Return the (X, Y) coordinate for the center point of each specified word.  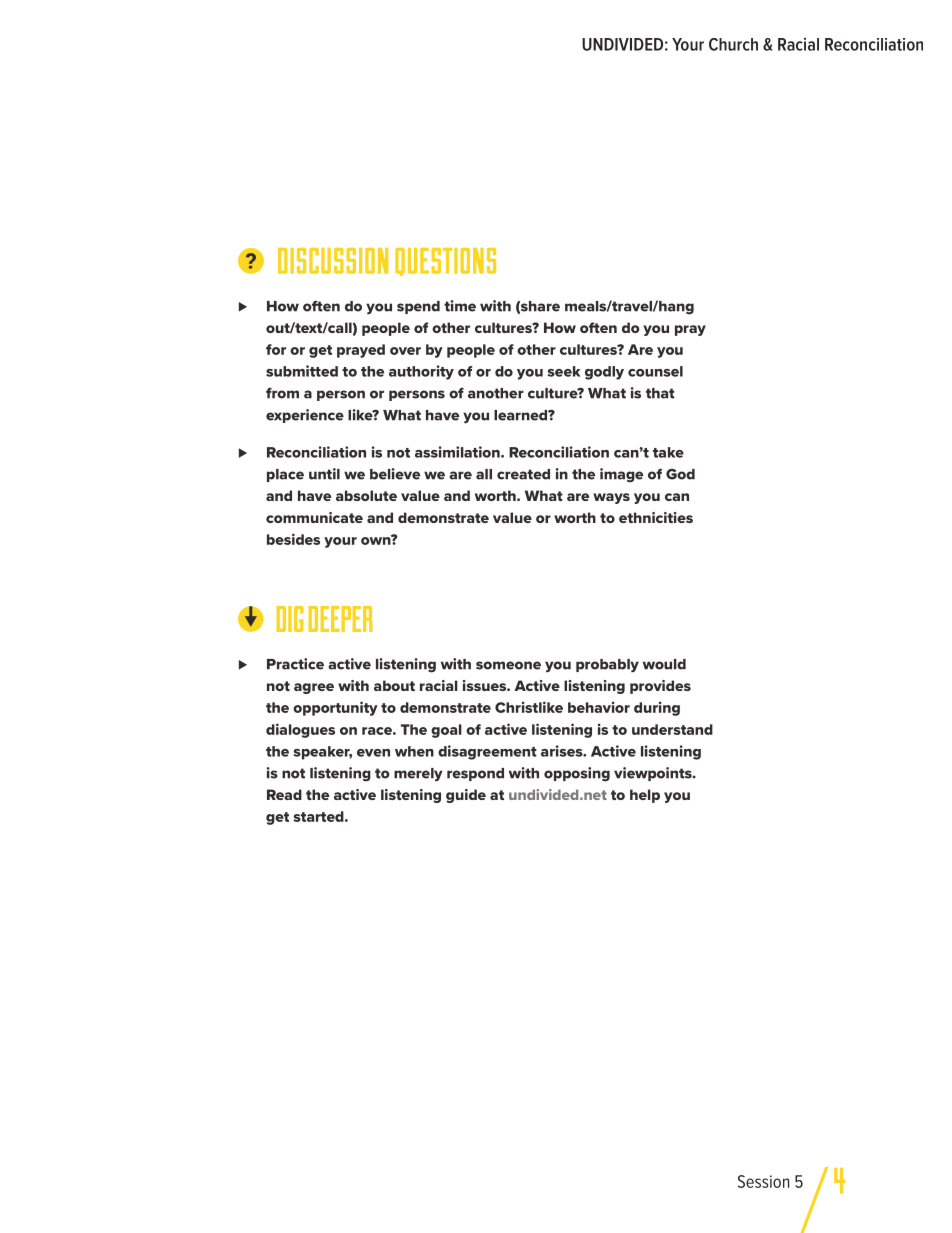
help (645, 796)
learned (521, 415)
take (668, 452)
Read (284, 794)
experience (305, 416)
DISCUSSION (333, 261)
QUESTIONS (445, 262)
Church (733, 44)
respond (475, 774)
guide (466, 796)
